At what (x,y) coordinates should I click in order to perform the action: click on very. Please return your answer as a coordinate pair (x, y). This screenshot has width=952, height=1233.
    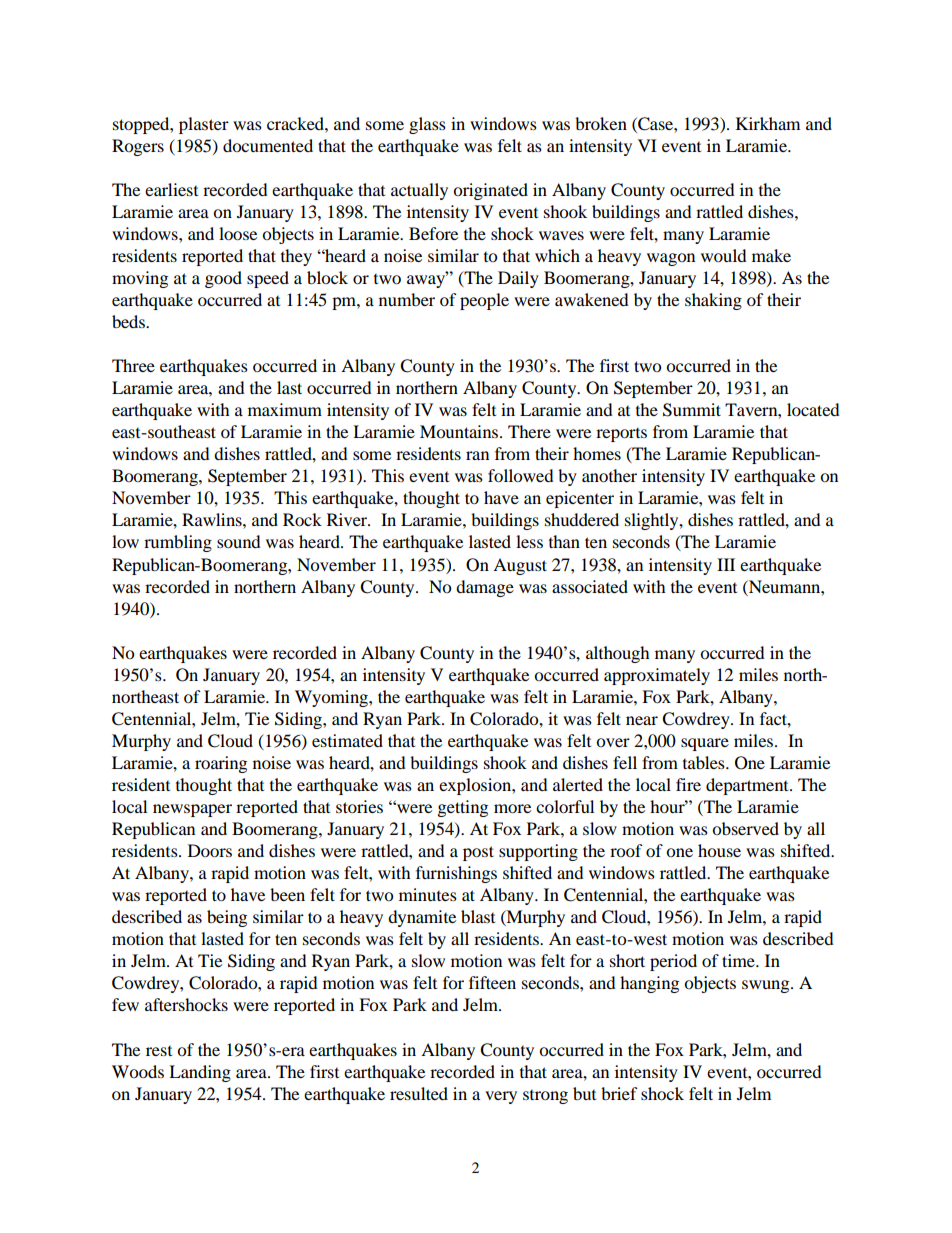
    Looking at the image, I should click on (501, 1097).
